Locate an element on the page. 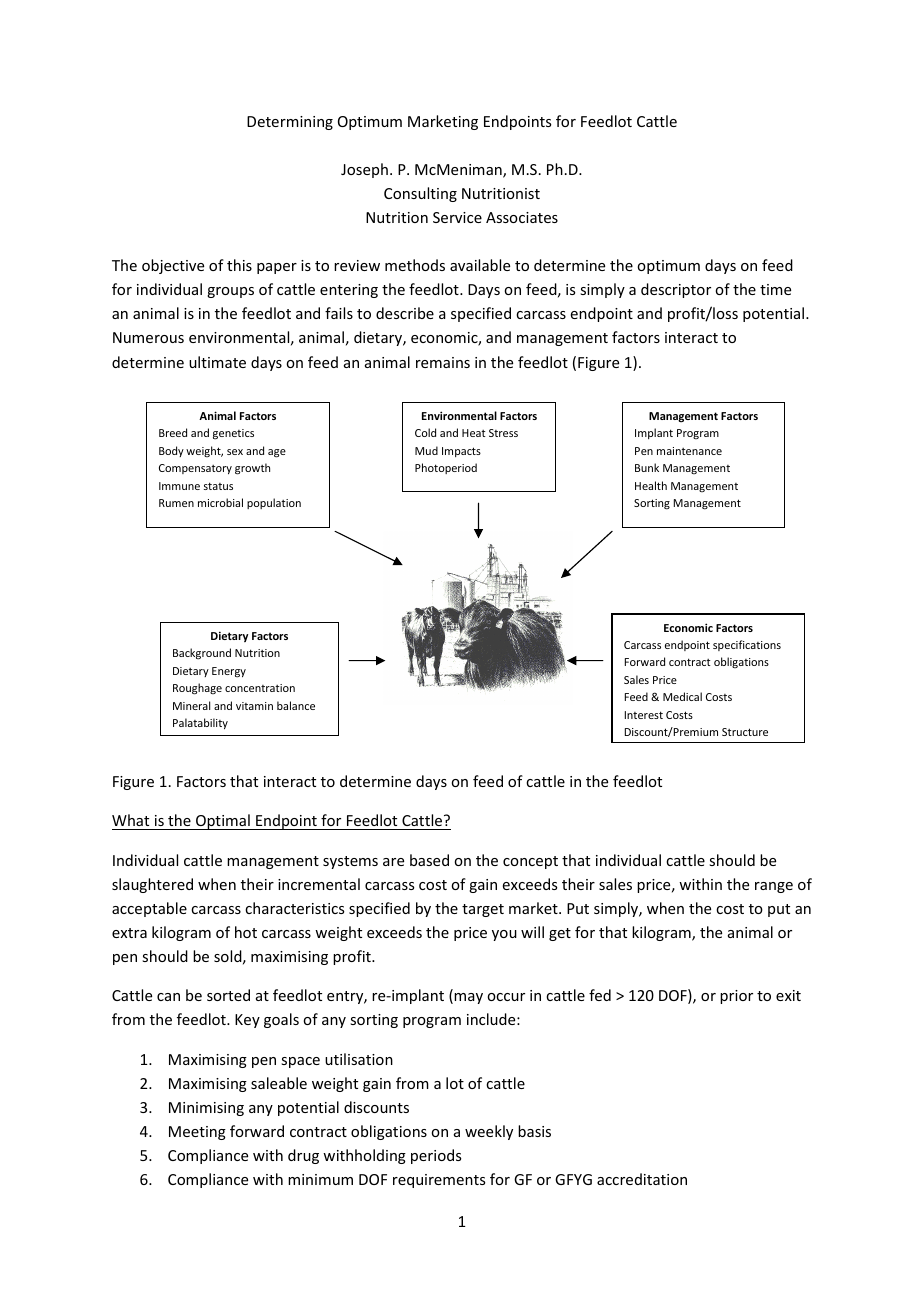  descriptor is located at coordinates (676, 290).
